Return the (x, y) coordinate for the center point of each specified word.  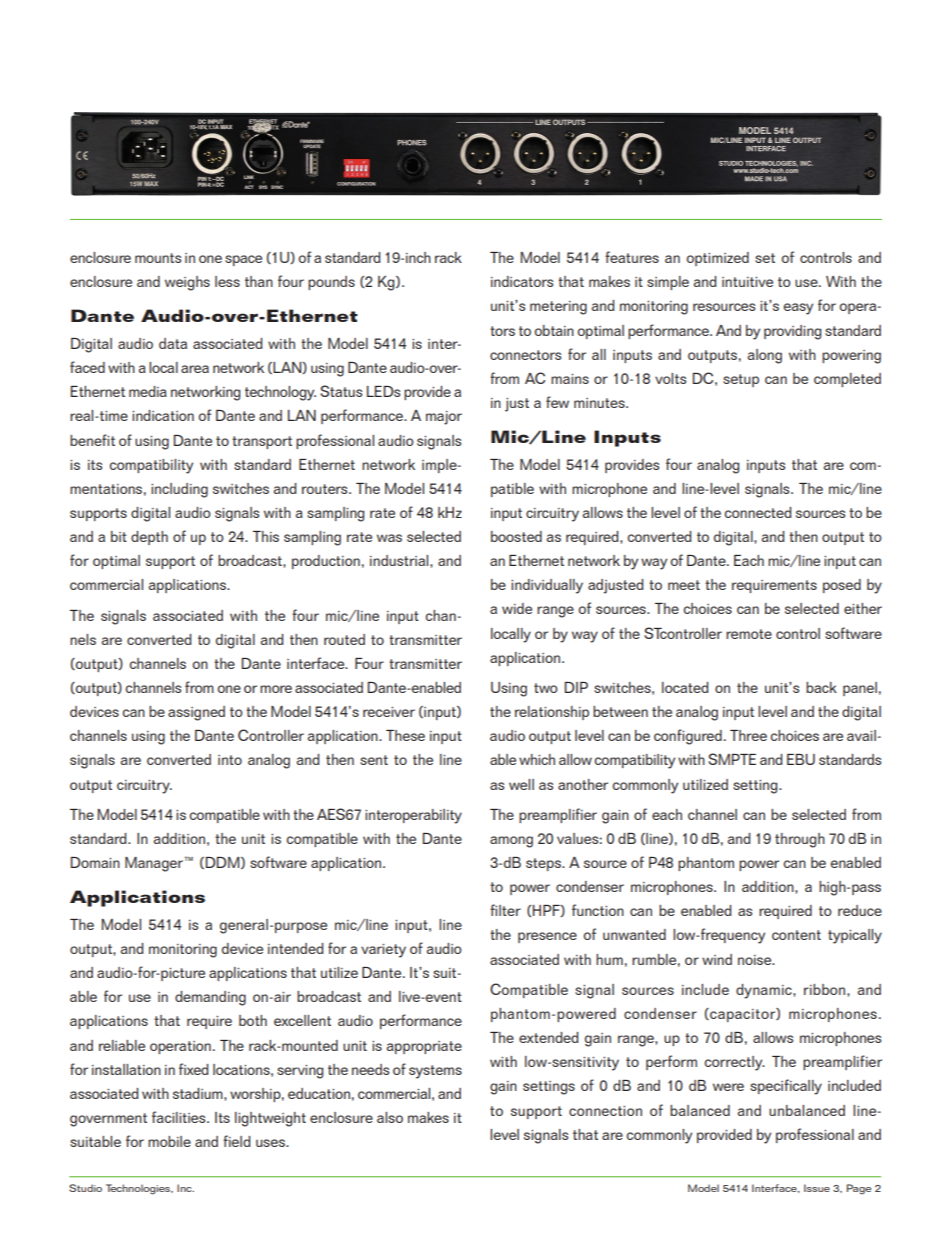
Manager (154, 864)
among (511, 842)
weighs (187, 283)
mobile (169, 1141)
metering (558, 308)
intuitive (747, 282)
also (390, 1117)
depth (149, 538)
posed (842, 586)
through (800, 840)
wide (517, 608)
